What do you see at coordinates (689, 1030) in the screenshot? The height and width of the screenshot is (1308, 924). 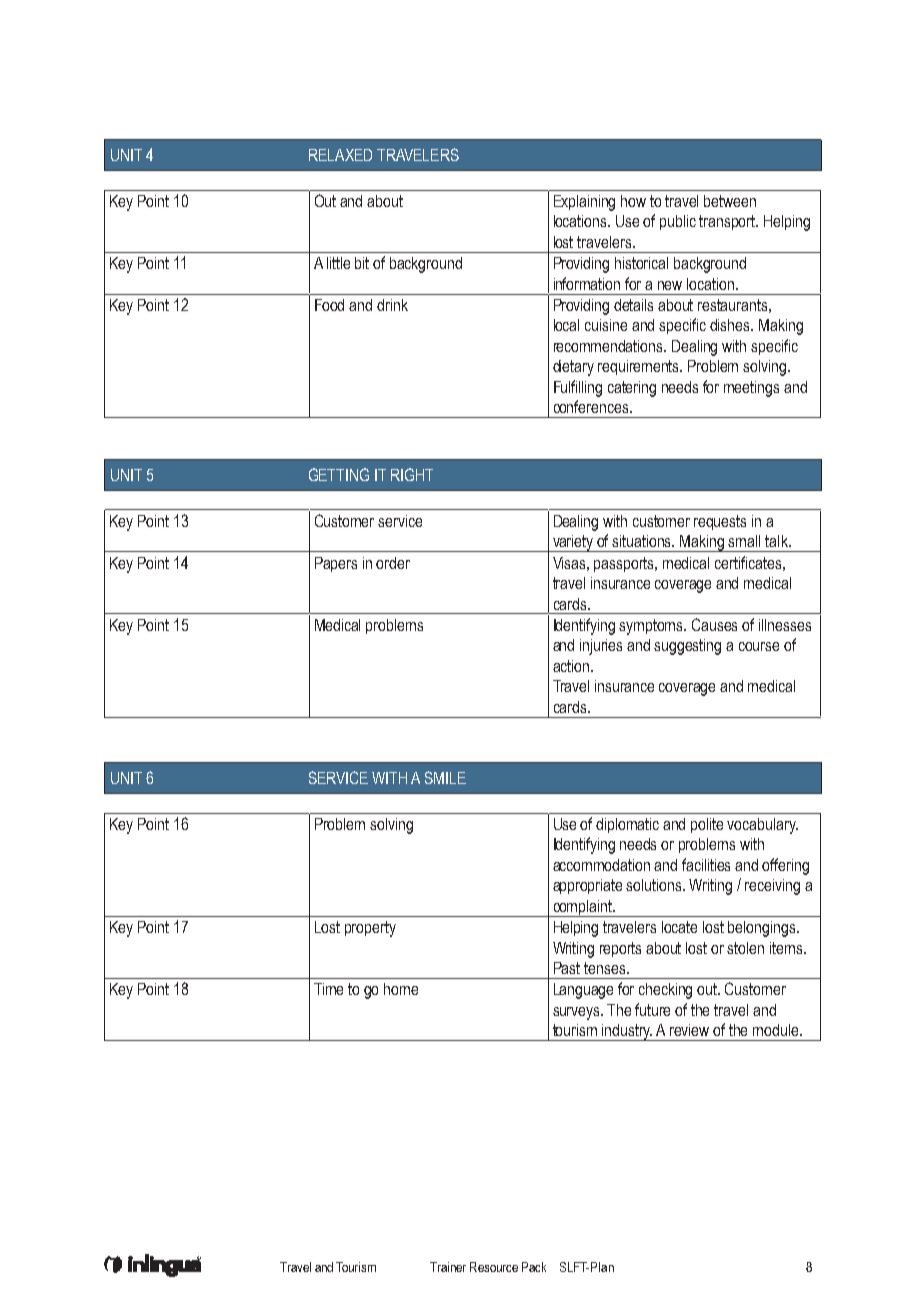 I see `review` at bounding box center [689, 1030].
